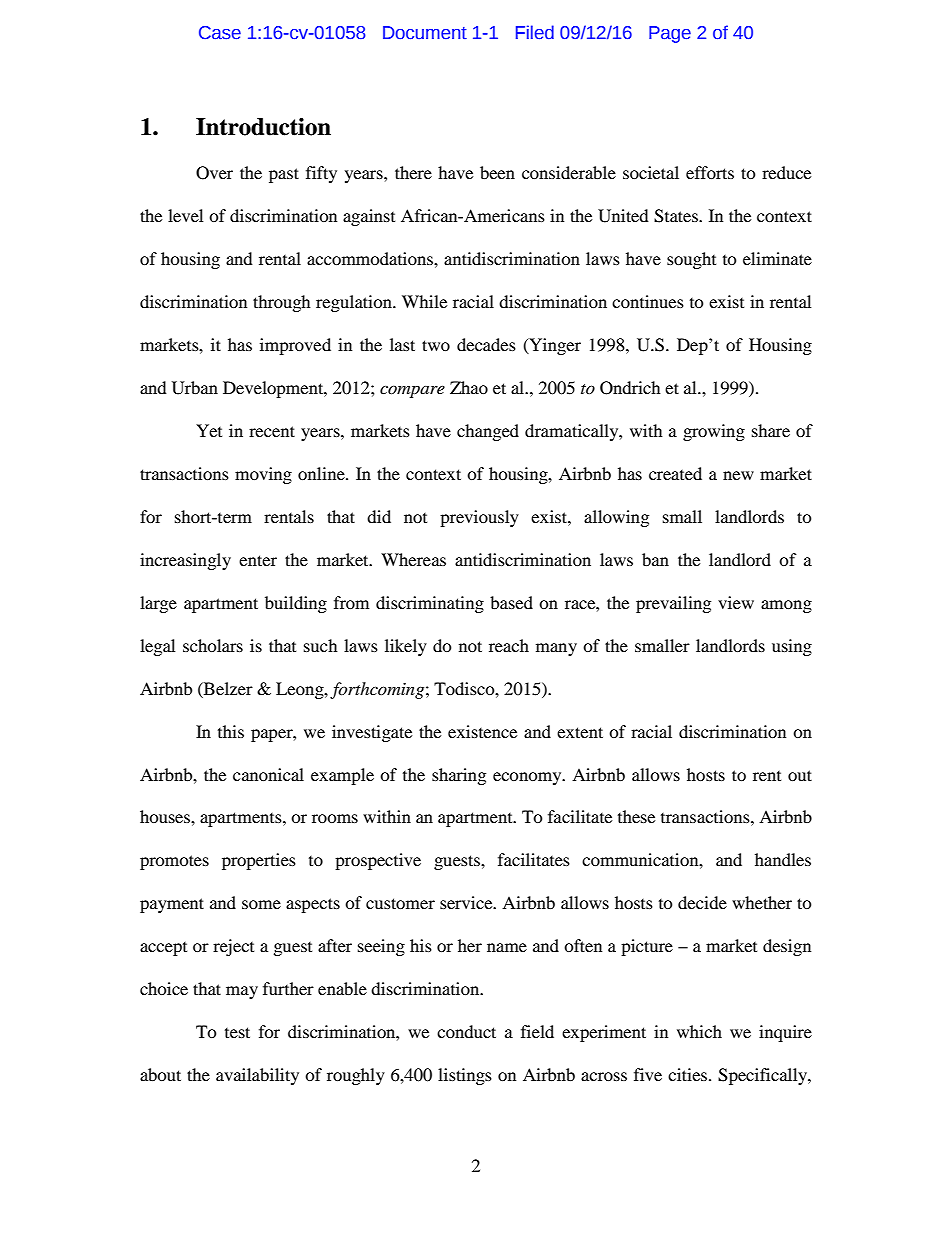  Describe the element at coordinates (509, 645) in the page. I see `reach` at that location.
